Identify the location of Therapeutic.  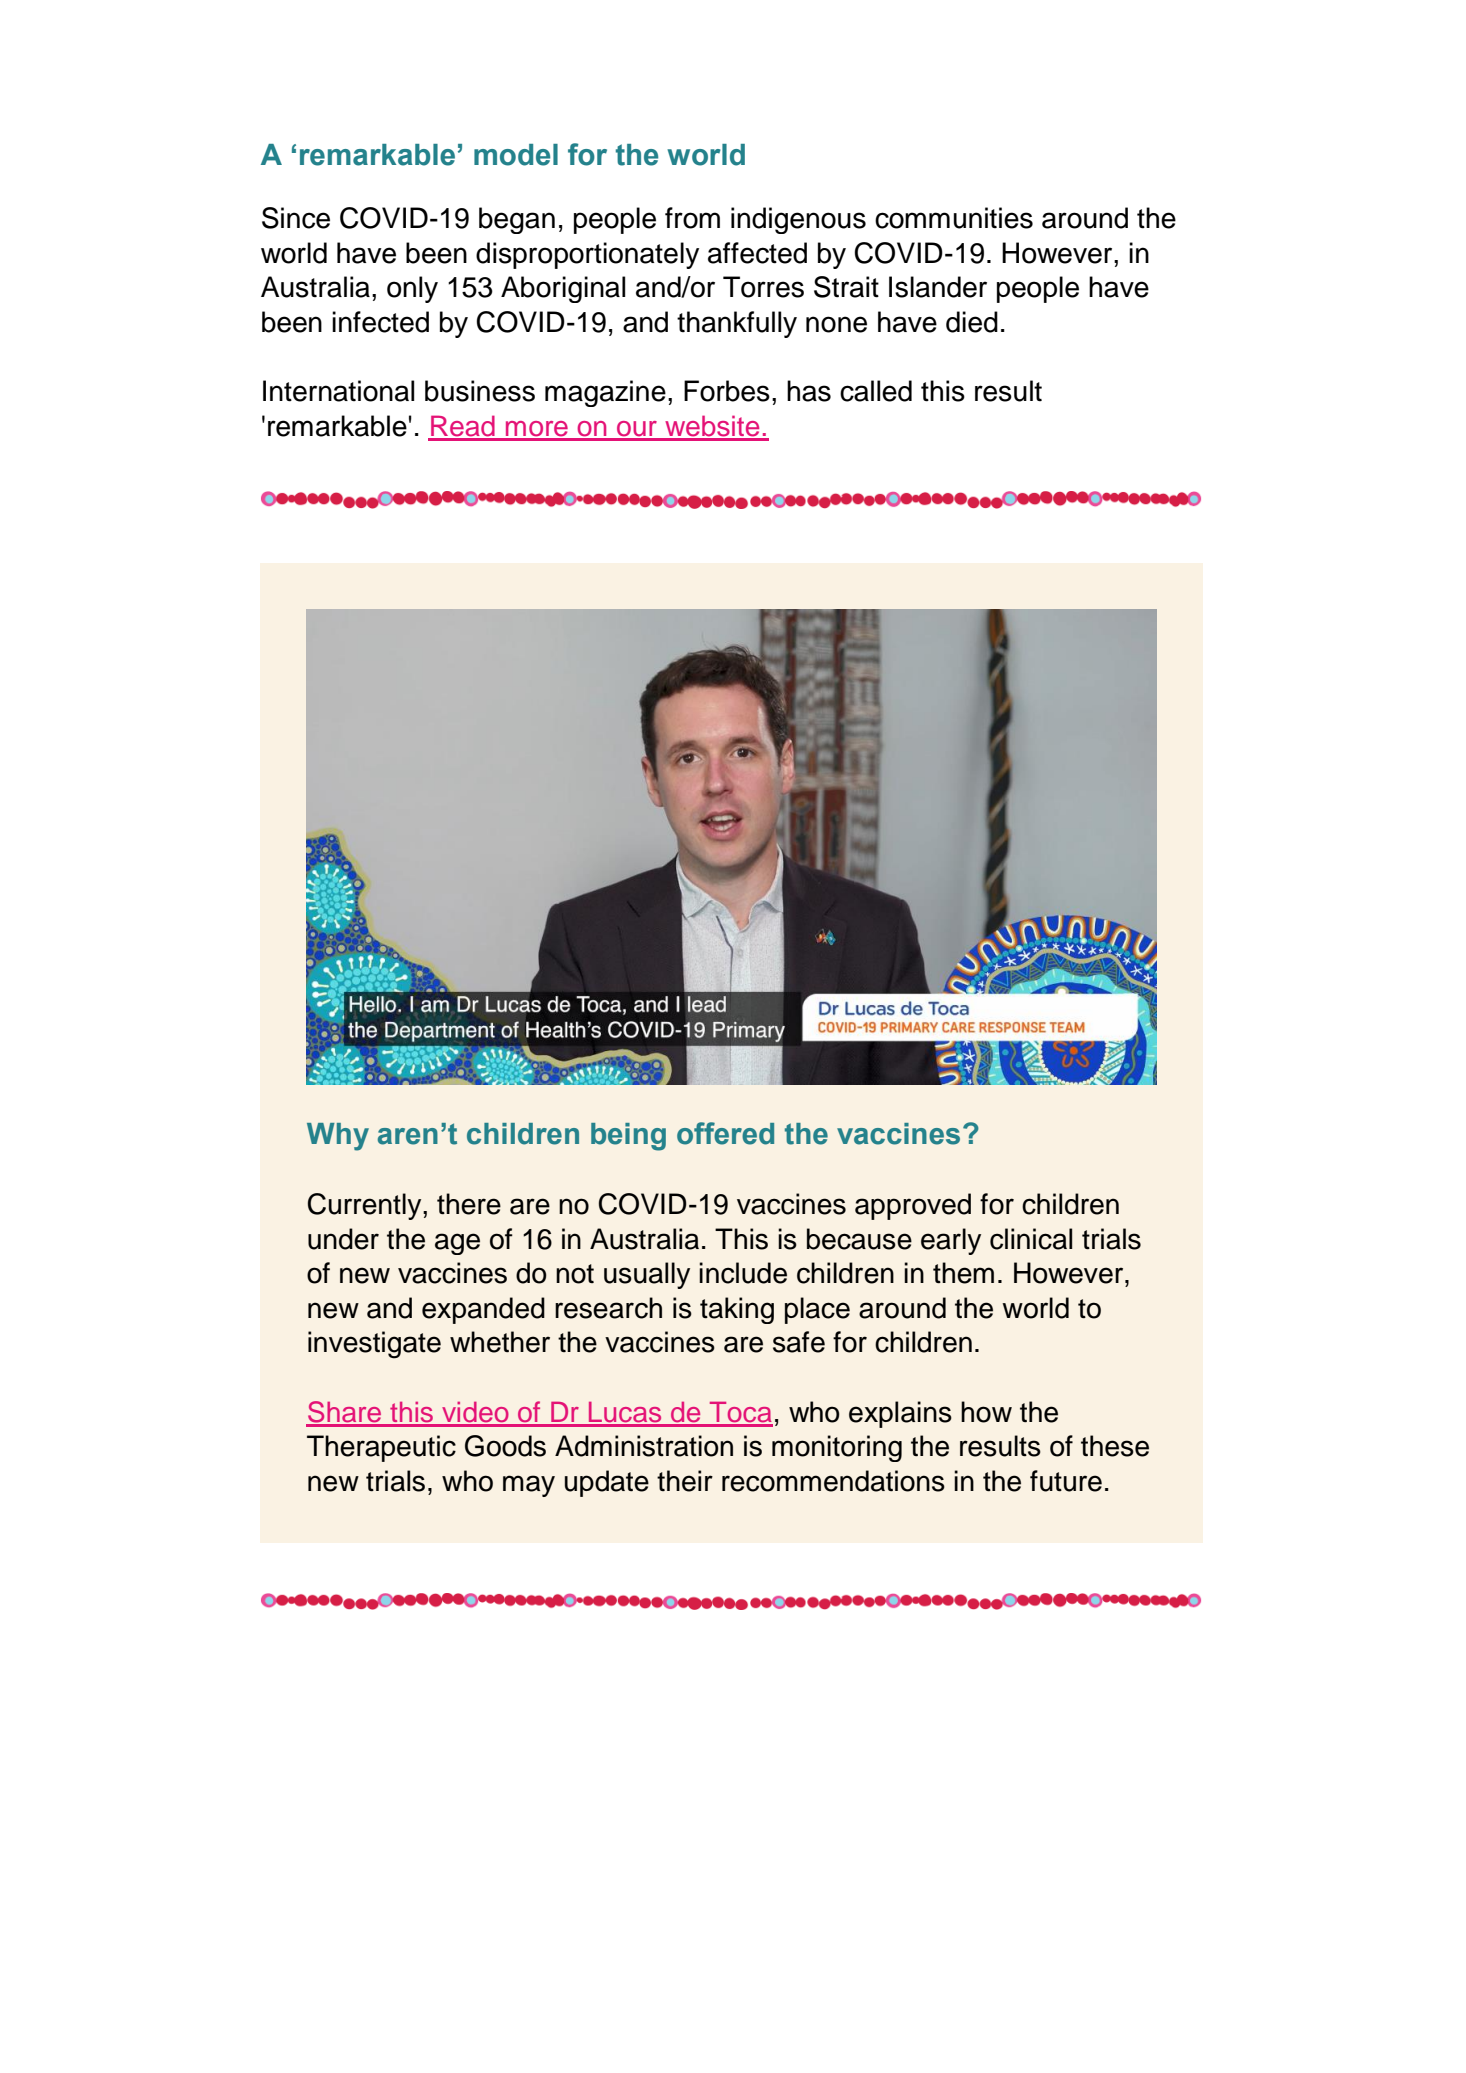
(381, 1448).
